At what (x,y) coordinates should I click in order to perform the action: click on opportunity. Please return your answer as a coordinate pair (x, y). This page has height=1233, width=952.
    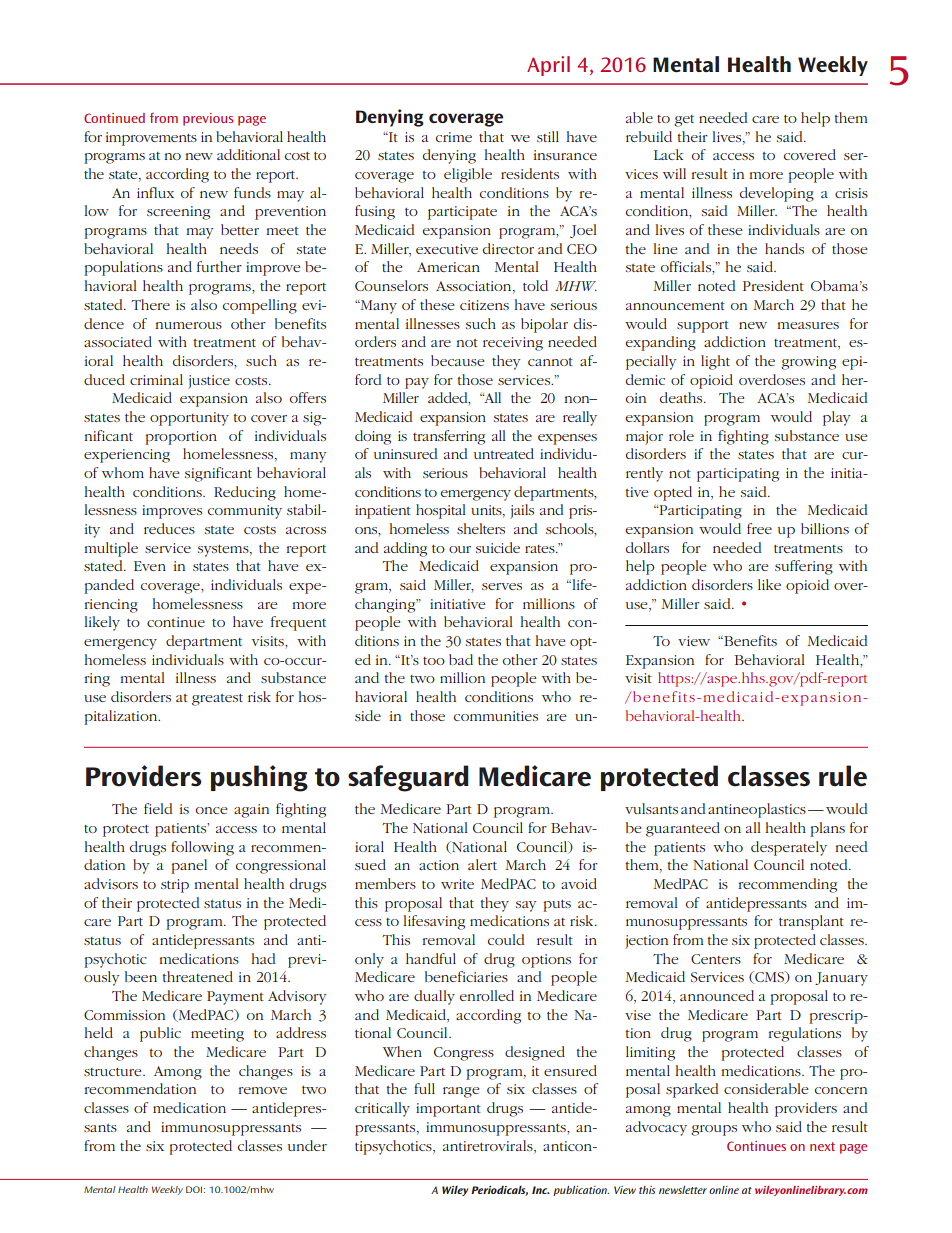
    Looking at the image, I should click on (189, 419).
